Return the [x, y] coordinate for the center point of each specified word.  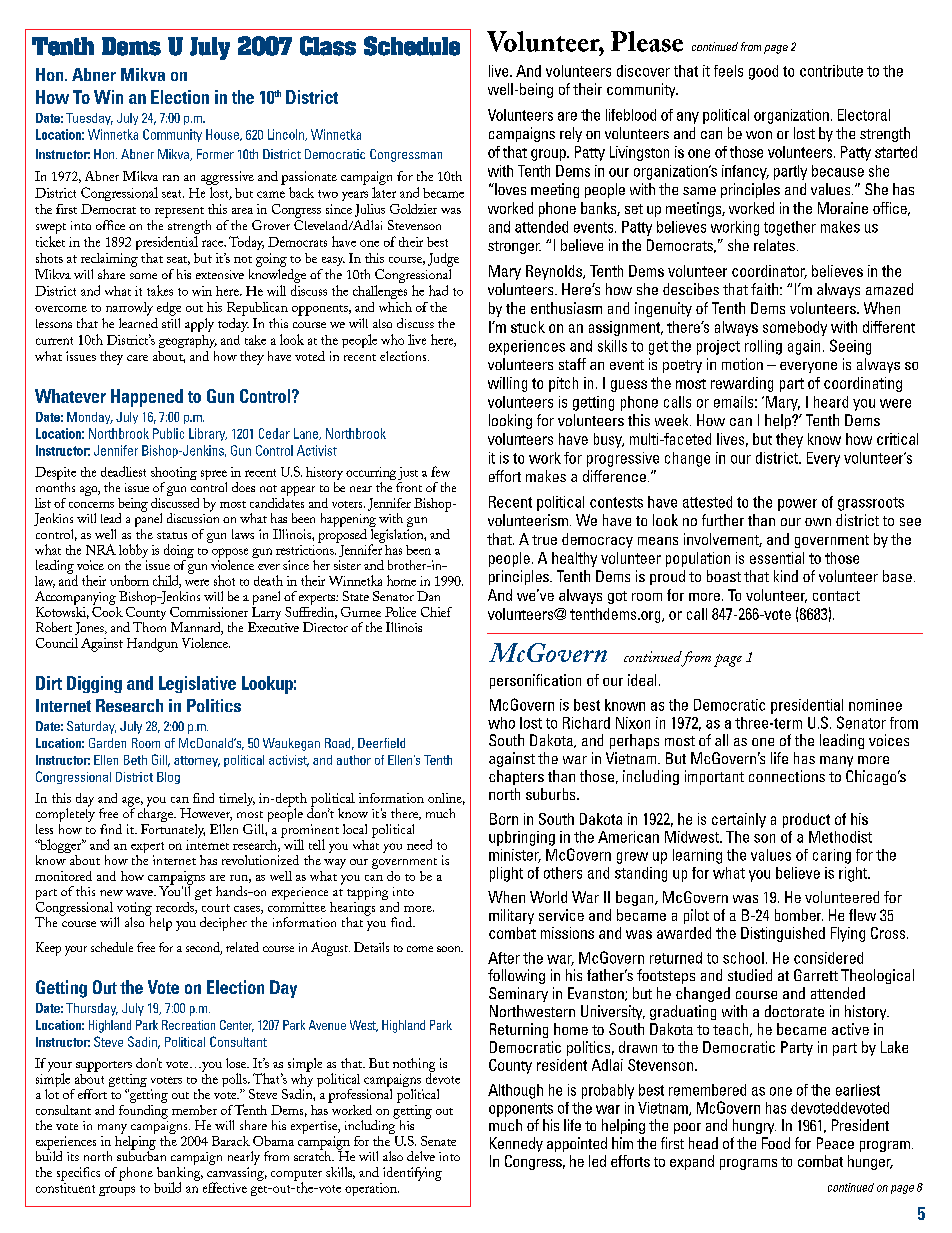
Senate [438, 1141]
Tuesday [89, 119]
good [763, 72]
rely [571, 134]
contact [836, 596]
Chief [436, 612]
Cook [107, 610]
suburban [141, 1155]
